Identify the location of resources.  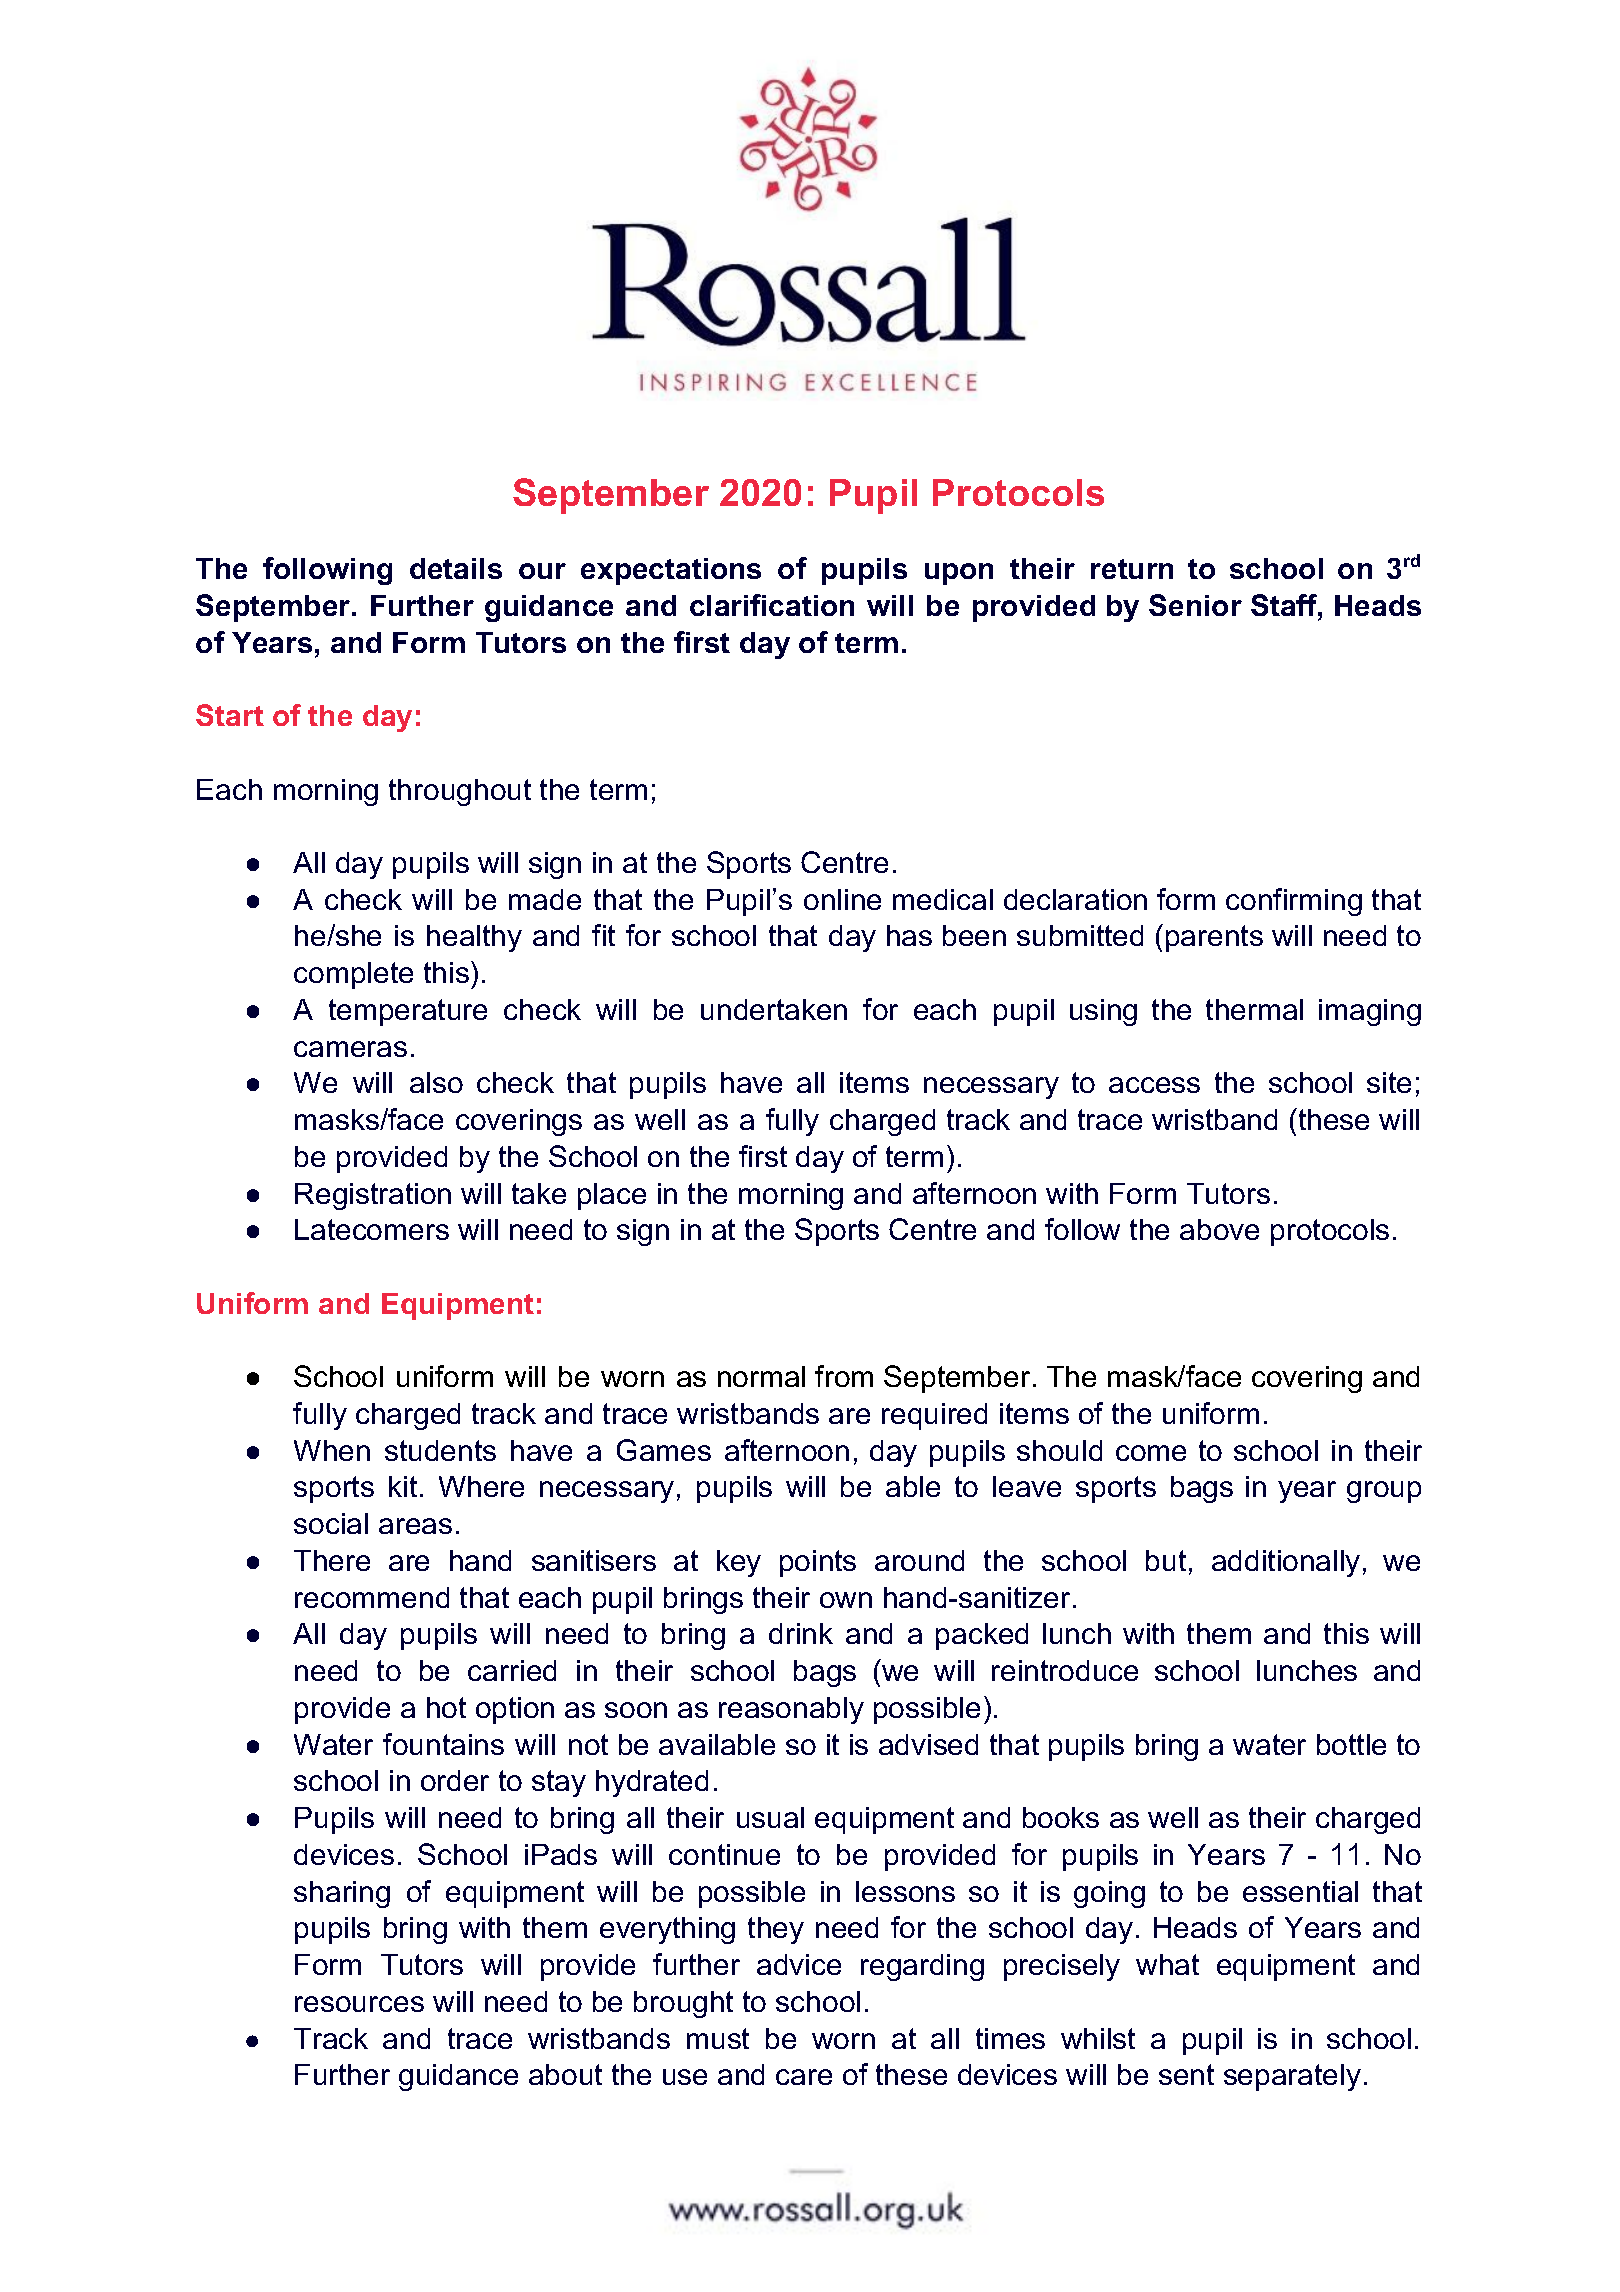
(359, 2004).
